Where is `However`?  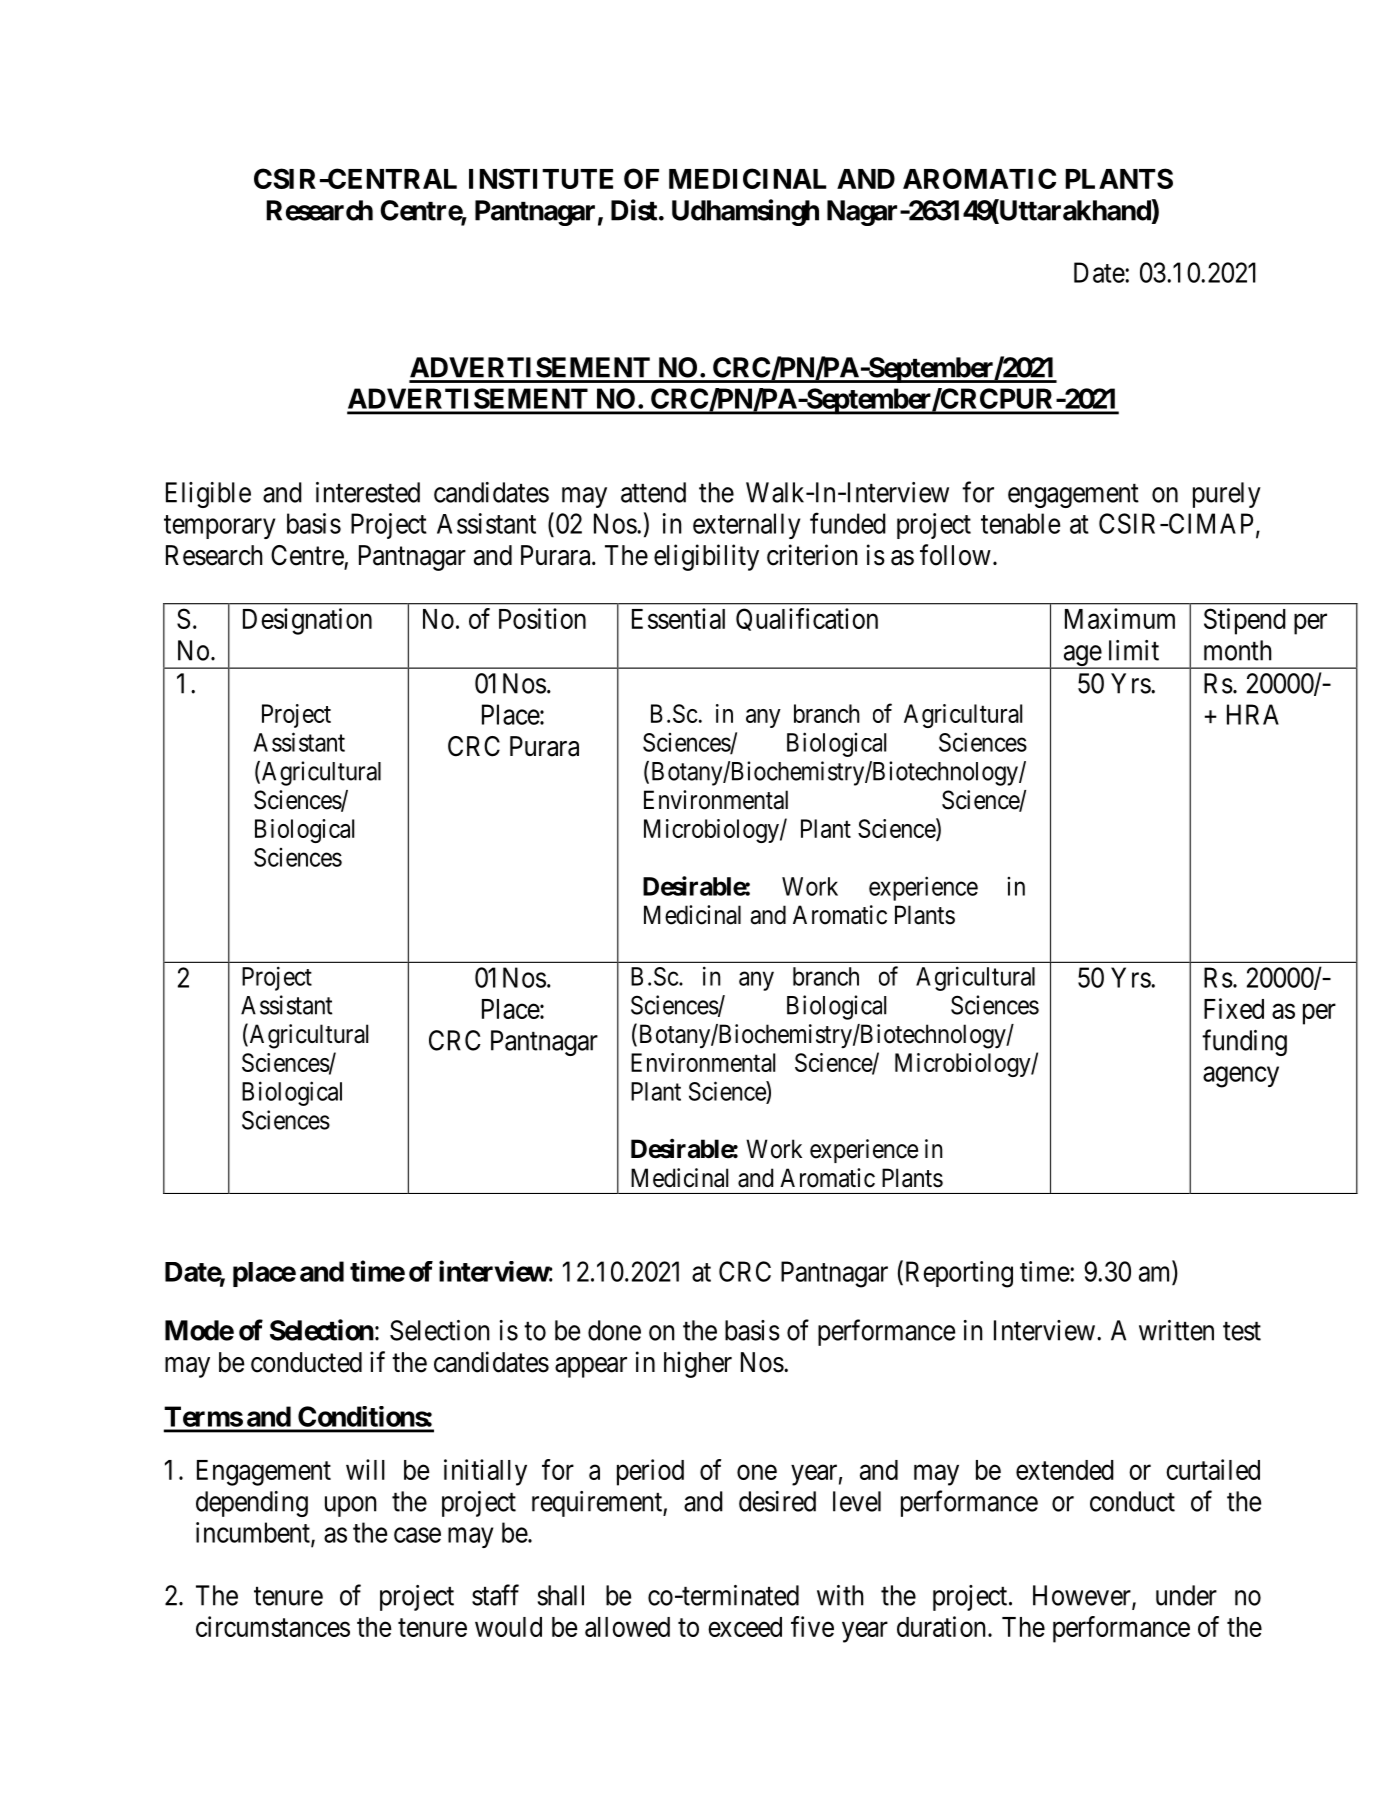
However is located at coordinates (1083, 1596).
